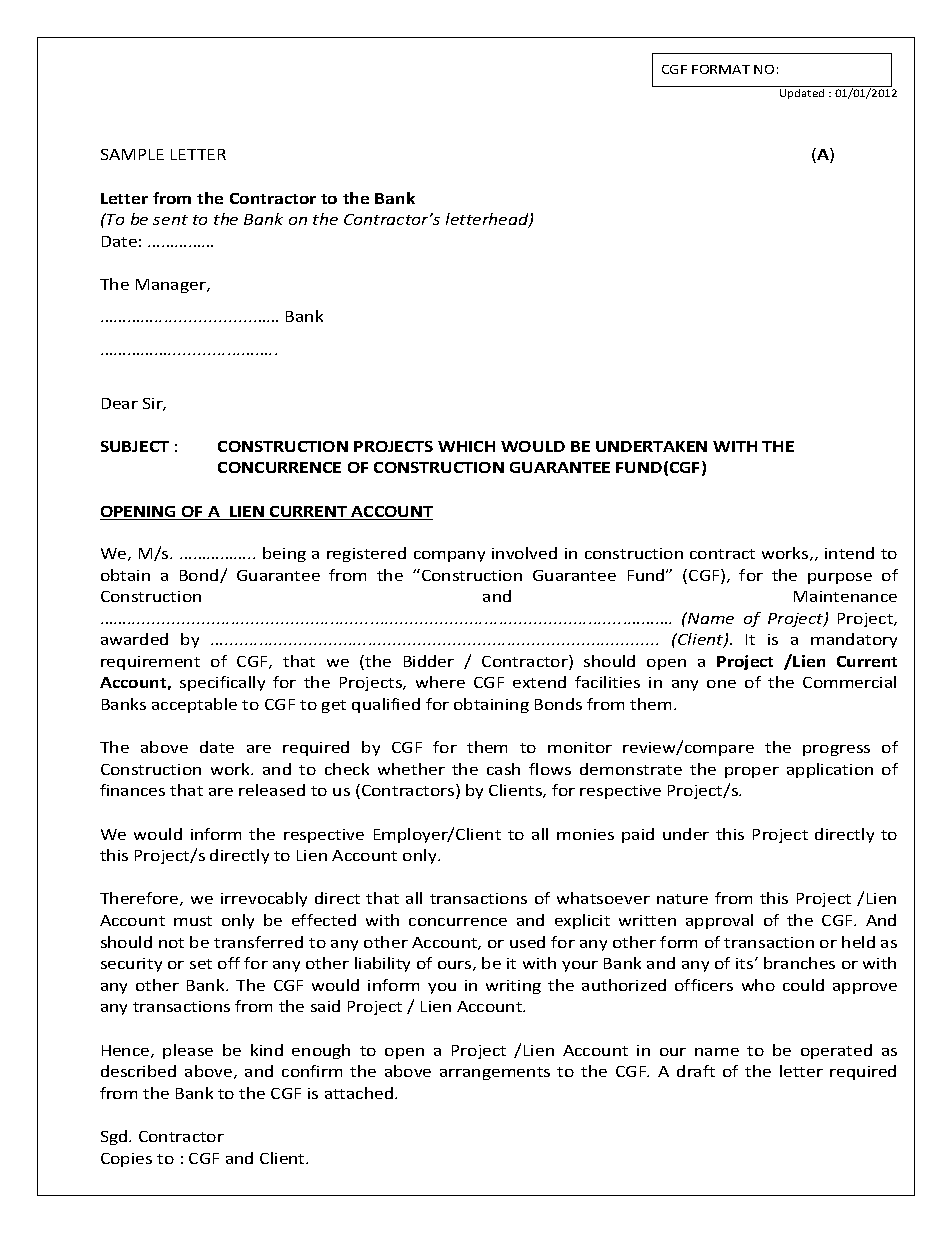 This document has height=1233, width=952. I want to click on proper, so click(752, 772).
